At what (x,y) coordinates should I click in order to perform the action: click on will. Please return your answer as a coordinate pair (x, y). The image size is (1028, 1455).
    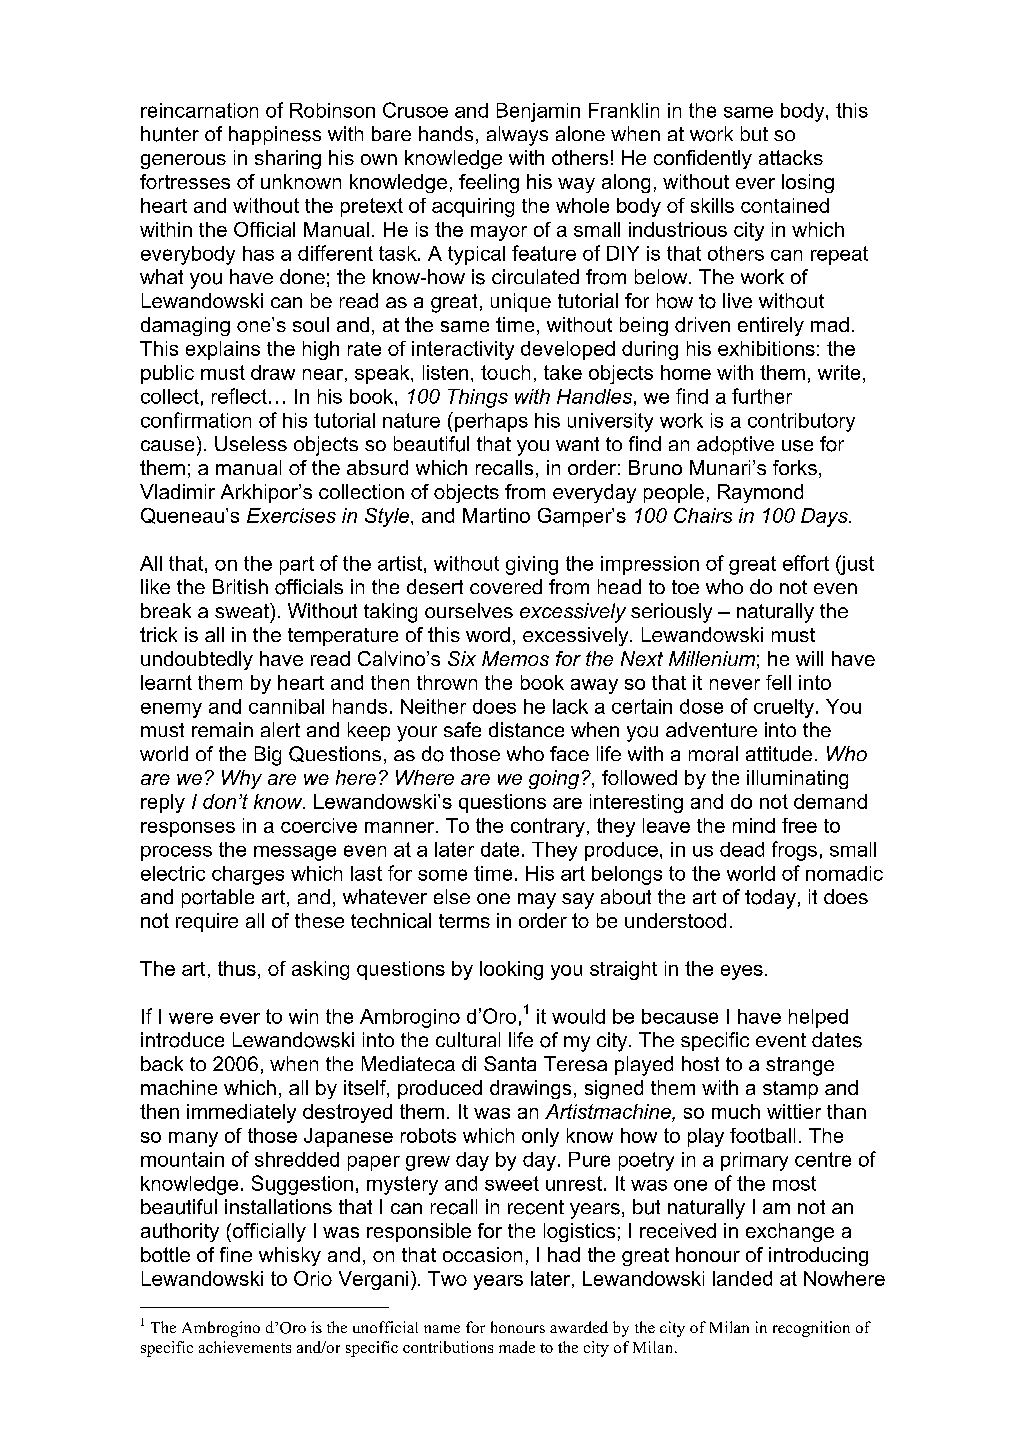
    Looking at the image, I should click on (809, 658).
